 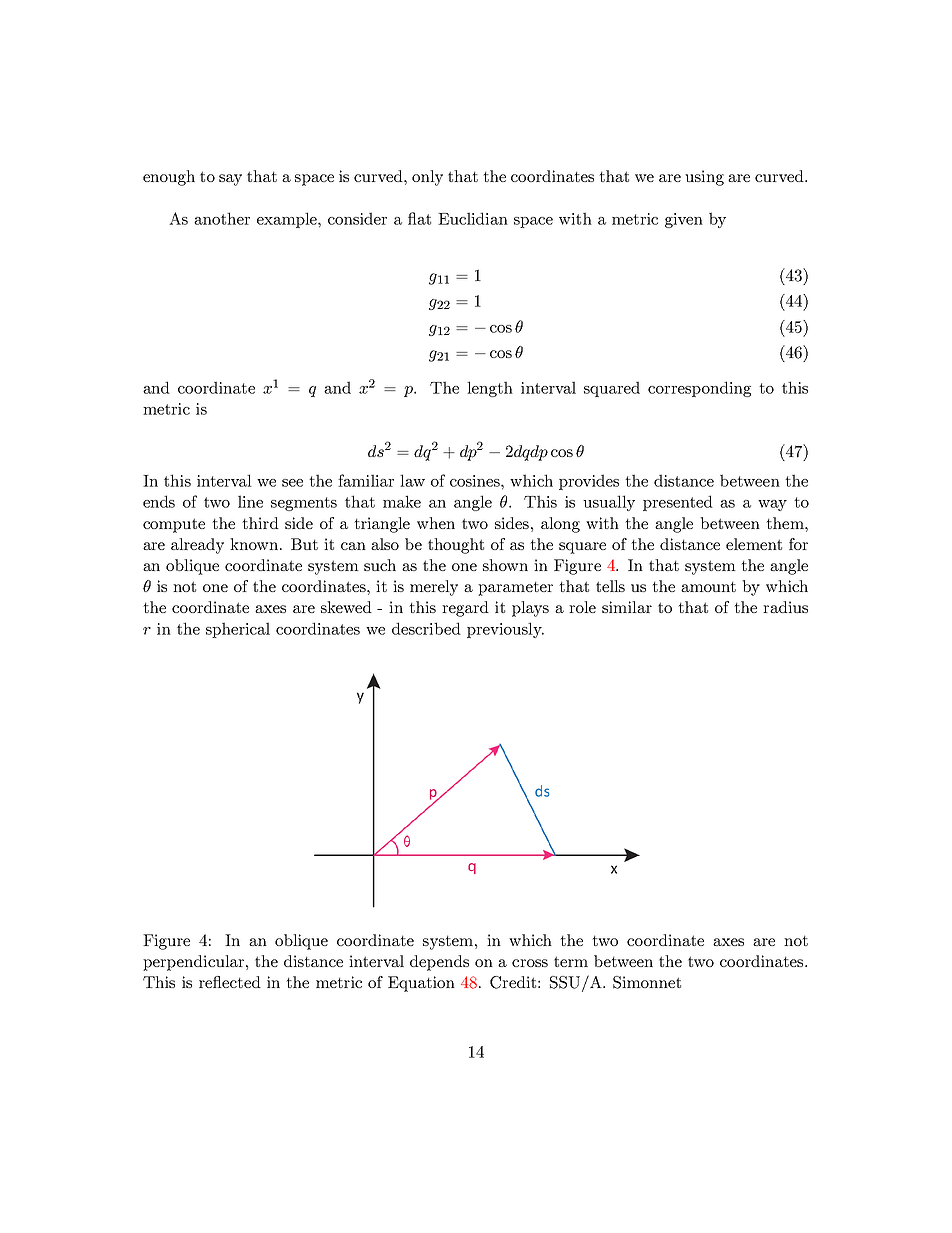 What do you see at coordinates (704, 178) in the image?
I see `using` at bounding box center [704, 178].
